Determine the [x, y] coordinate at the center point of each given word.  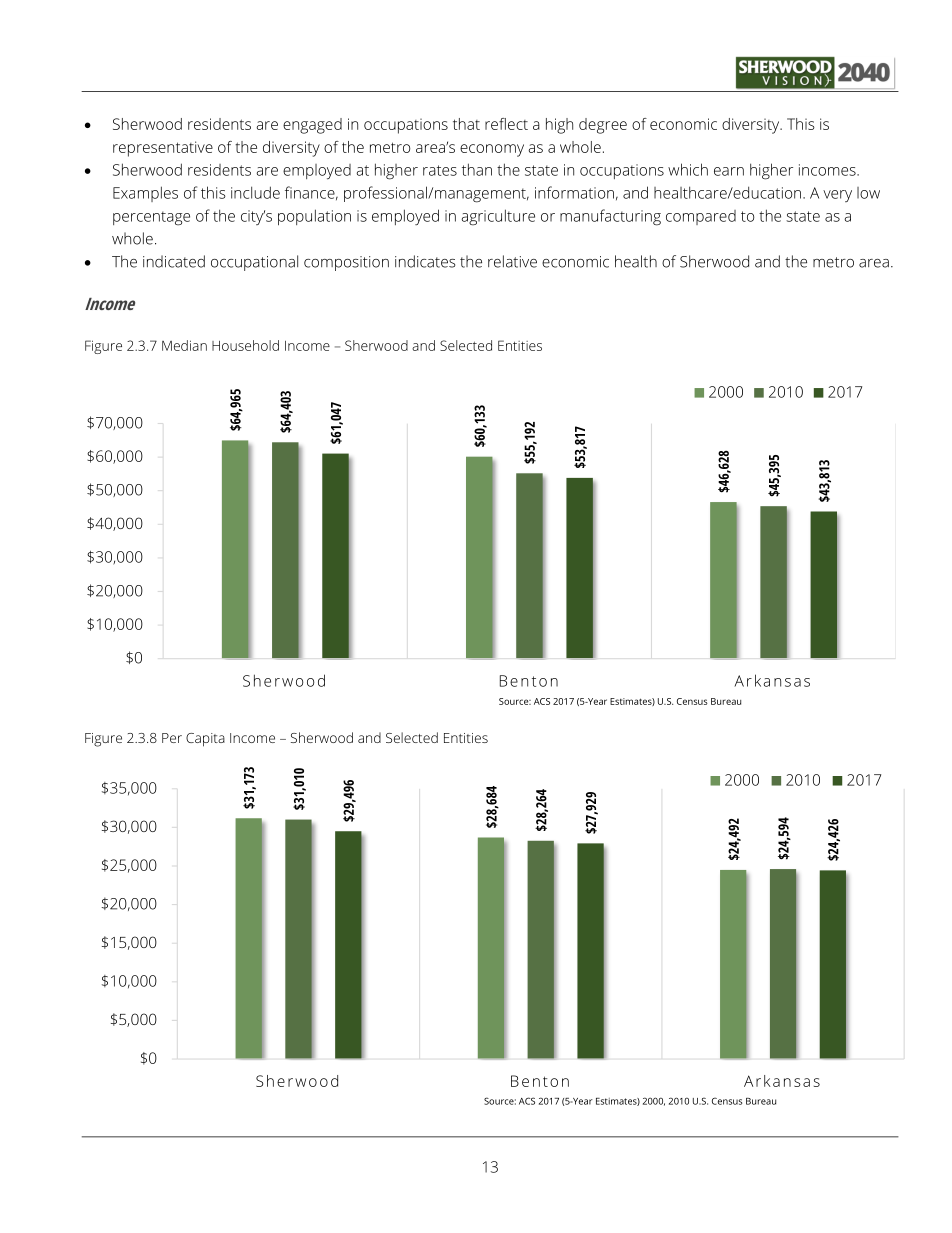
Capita [205, 740]
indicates [425, 261]
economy [492, 150]
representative [163, 149]
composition [346, 263]
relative [512, 261]
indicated [174, 261]
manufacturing [610, 217]
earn [729, 171]
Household [245, 345]
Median [184, 345]
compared [701, 217]
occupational [254, 263]
